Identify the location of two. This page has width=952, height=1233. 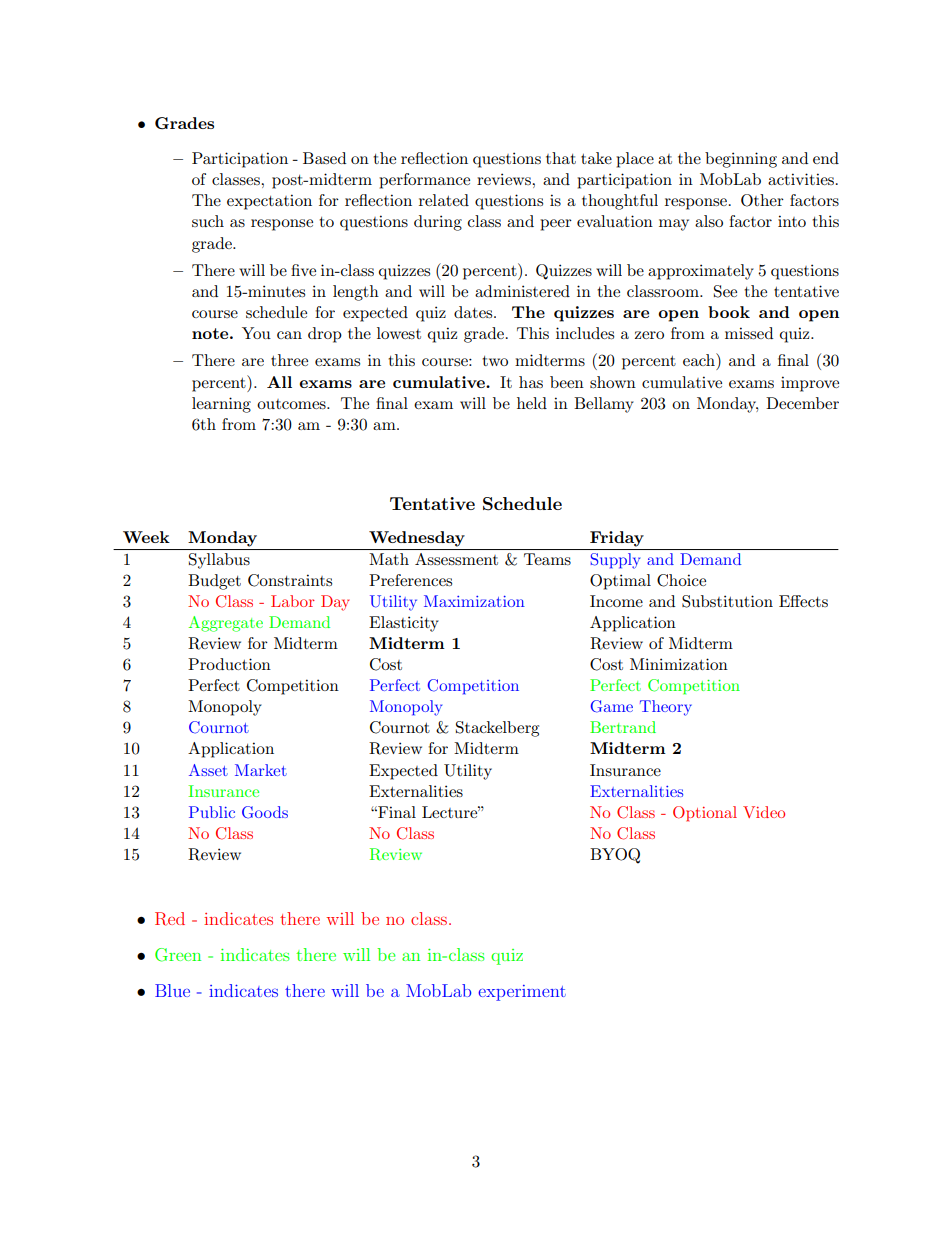
(495, 361).
